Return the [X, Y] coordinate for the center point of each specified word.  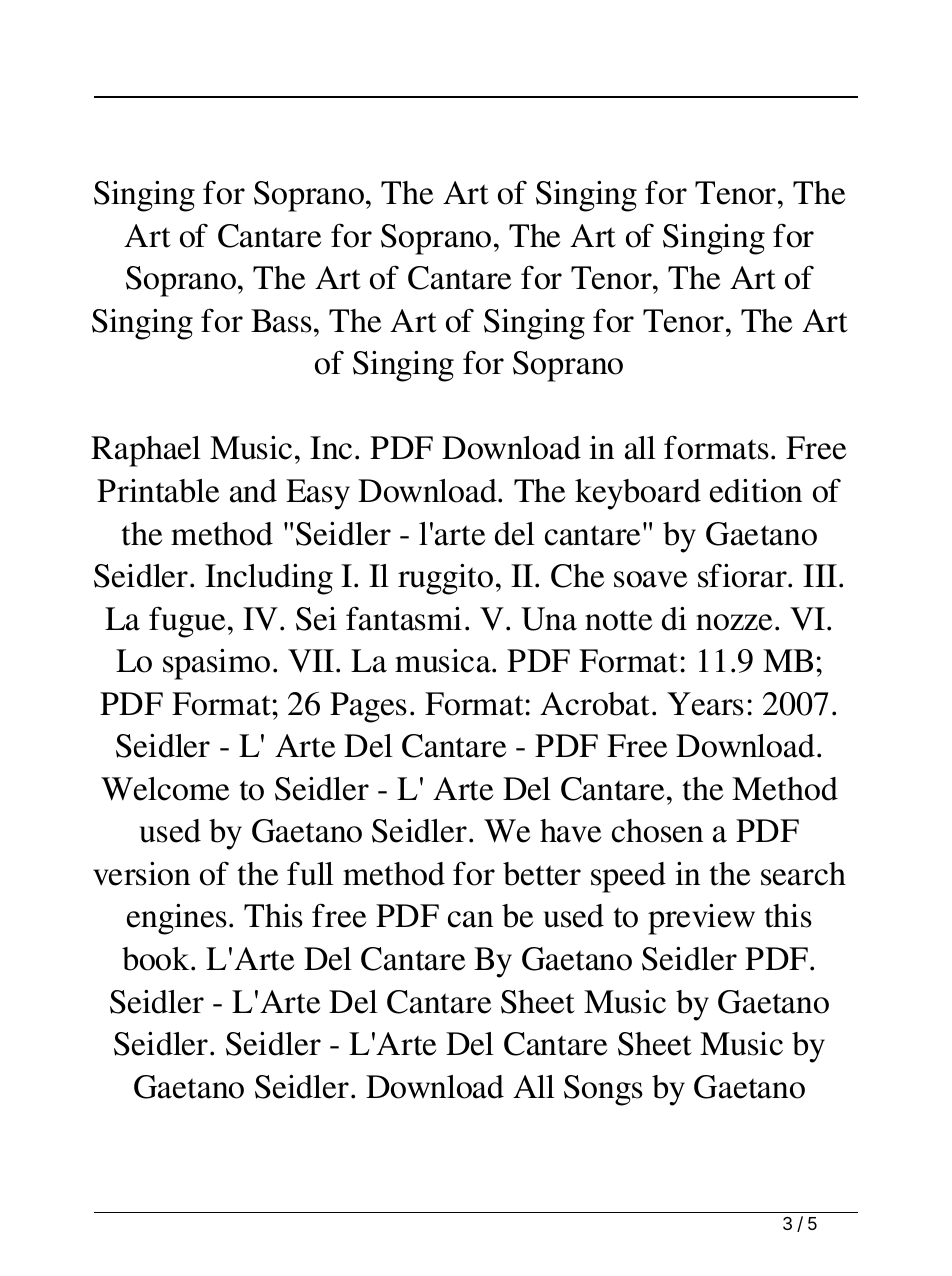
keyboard [638, 494]
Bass [281, 321]
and [253, 491]
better [542, 874]
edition [756, 490]
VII [312, 661]
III [820, 575]
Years [705, 704]
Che [577, 576]
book [157, 959]
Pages [368, 707]
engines [177, 919]
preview [701, 919]
